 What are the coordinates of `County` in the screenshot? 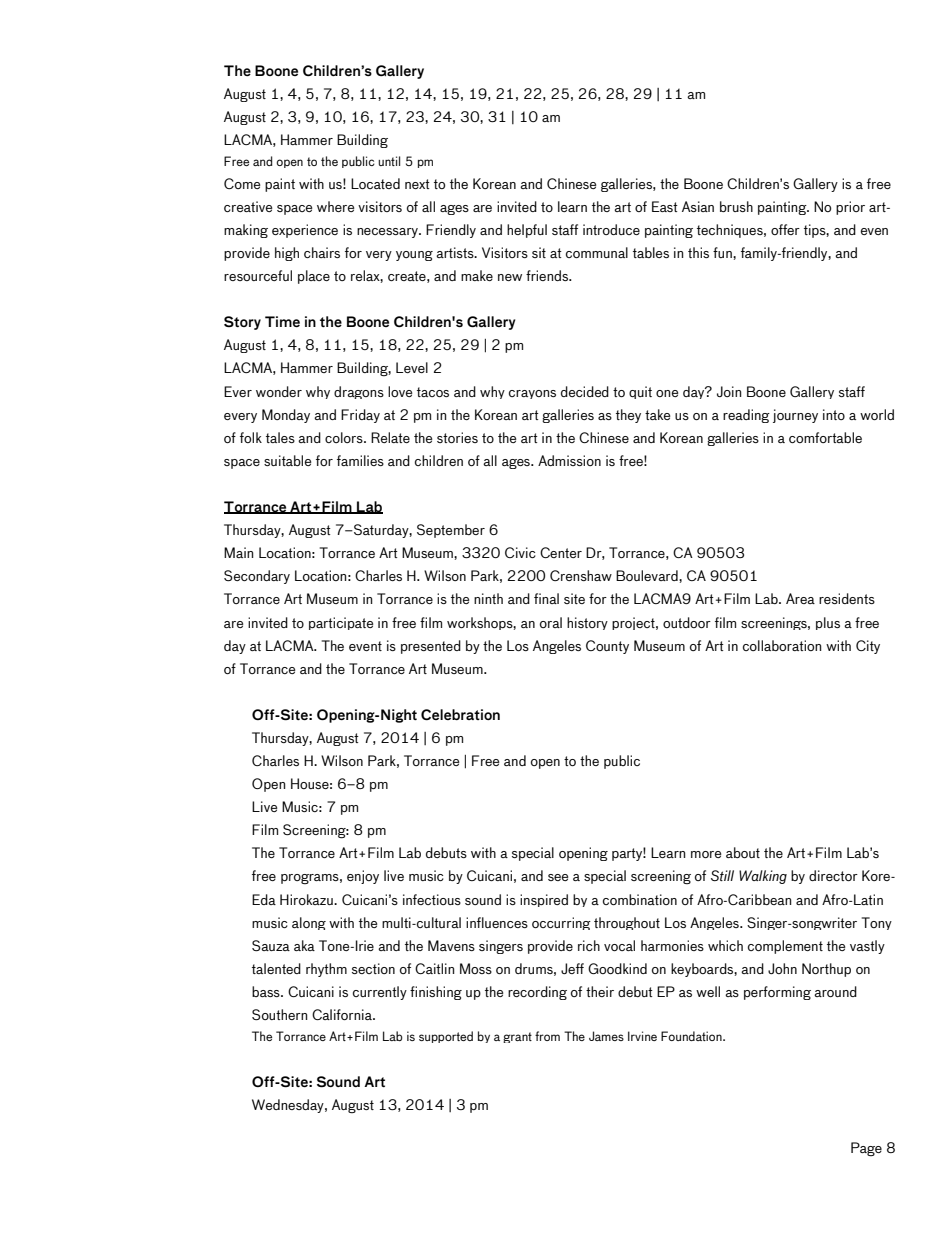 It's located at (607, 647).
